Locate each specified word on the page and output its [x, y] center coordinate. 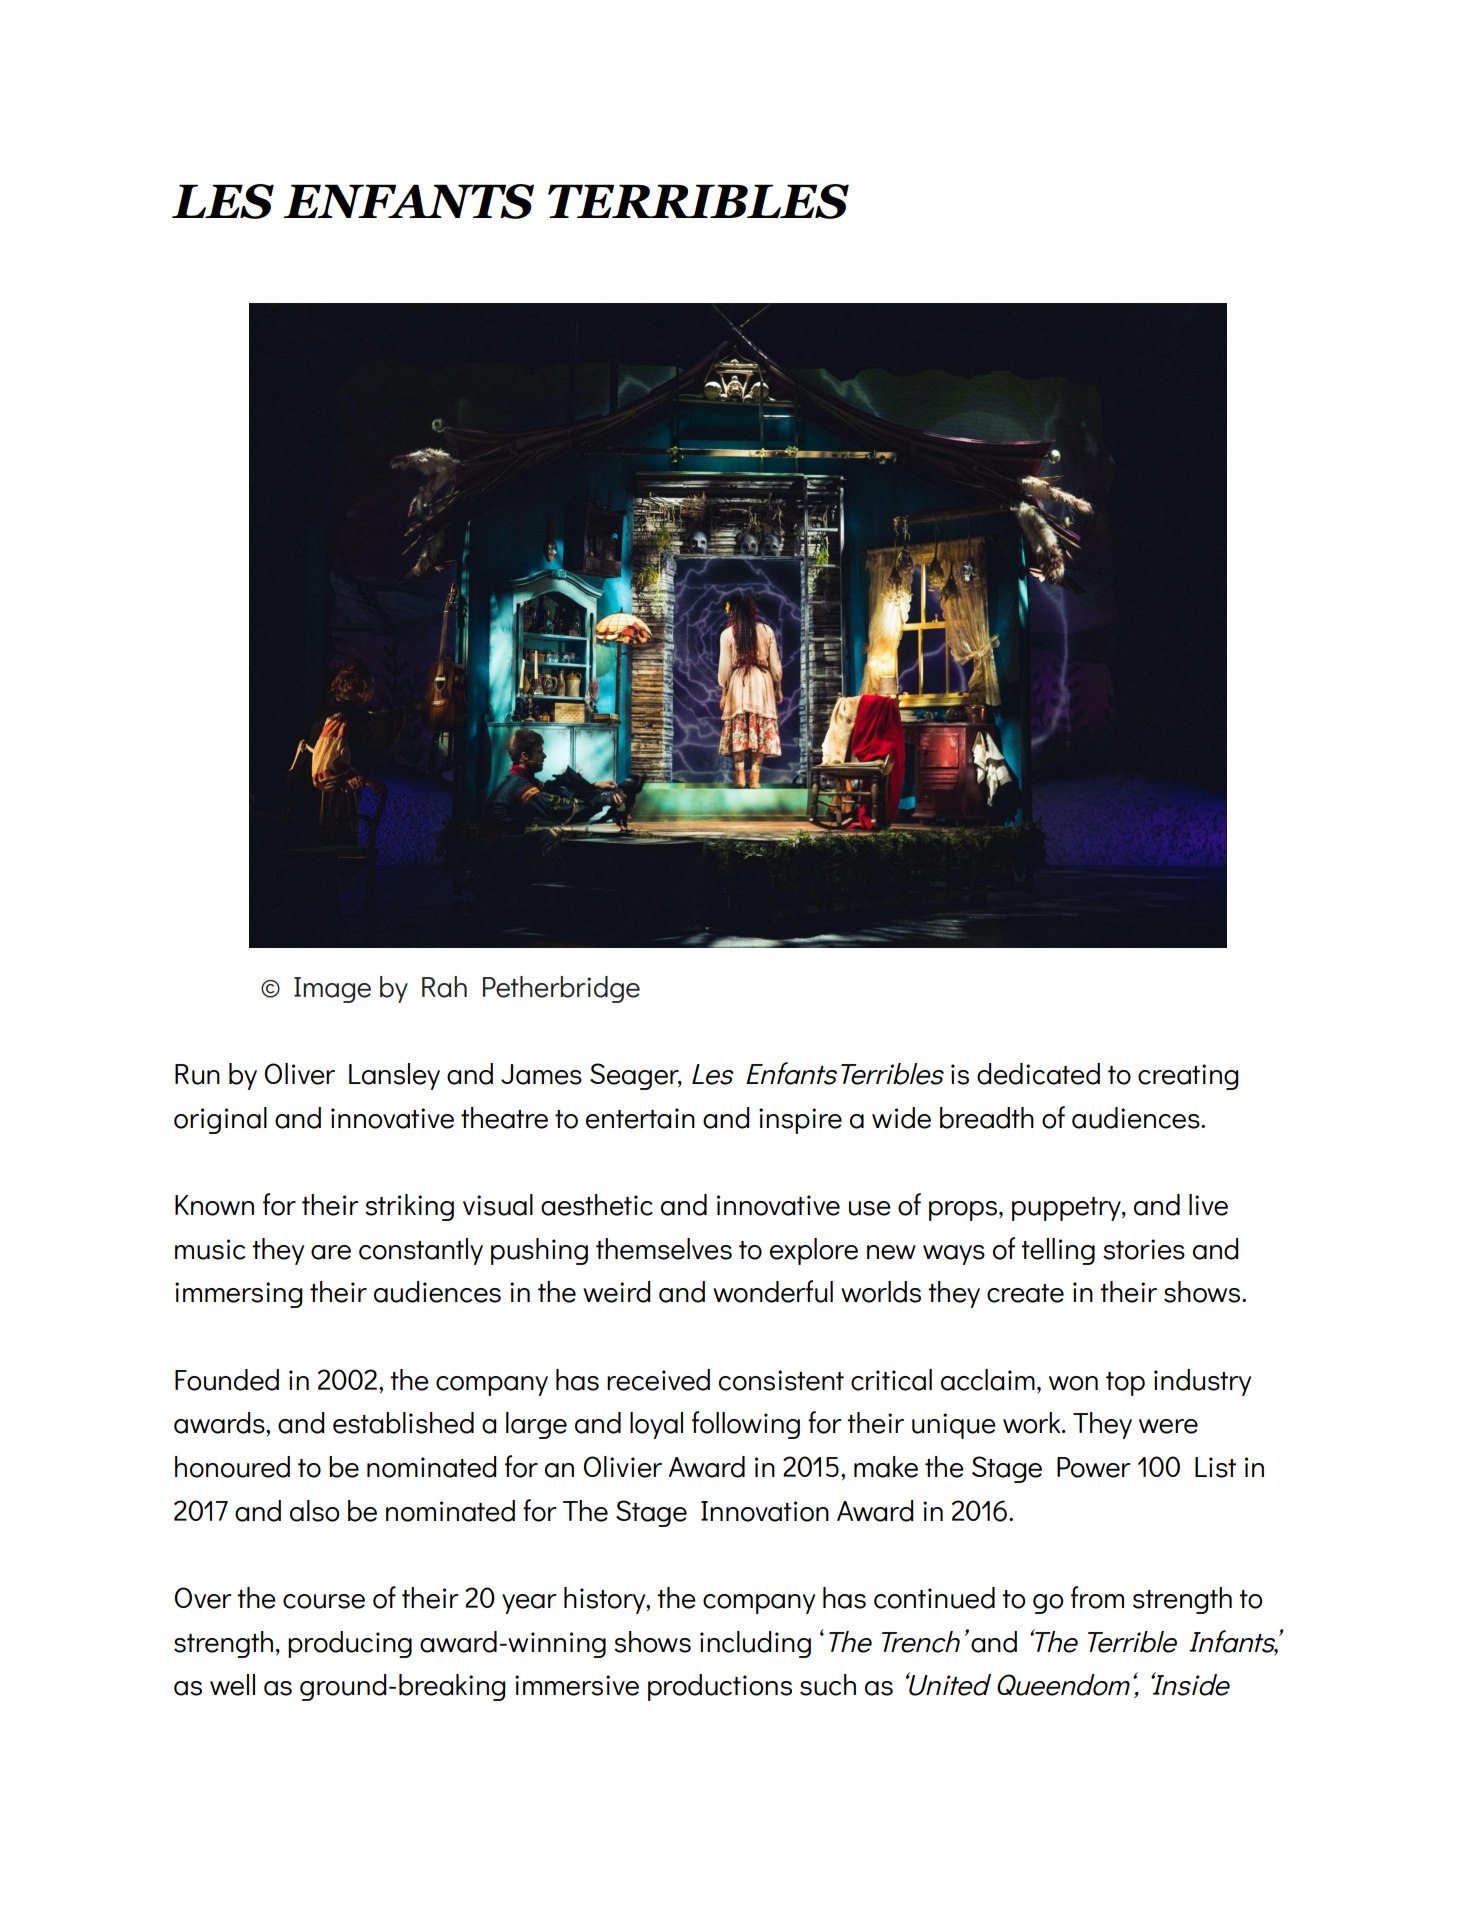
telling [1058, 1251]
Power [1094, 1467]
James [541, 1074]
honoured [232, 1467]
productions [720, 1687]
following [746, 1425]
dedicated [1038, 1074]
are [331, 1252]
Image [332, 990]
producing [350, 1644]
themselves [664, 1249]
